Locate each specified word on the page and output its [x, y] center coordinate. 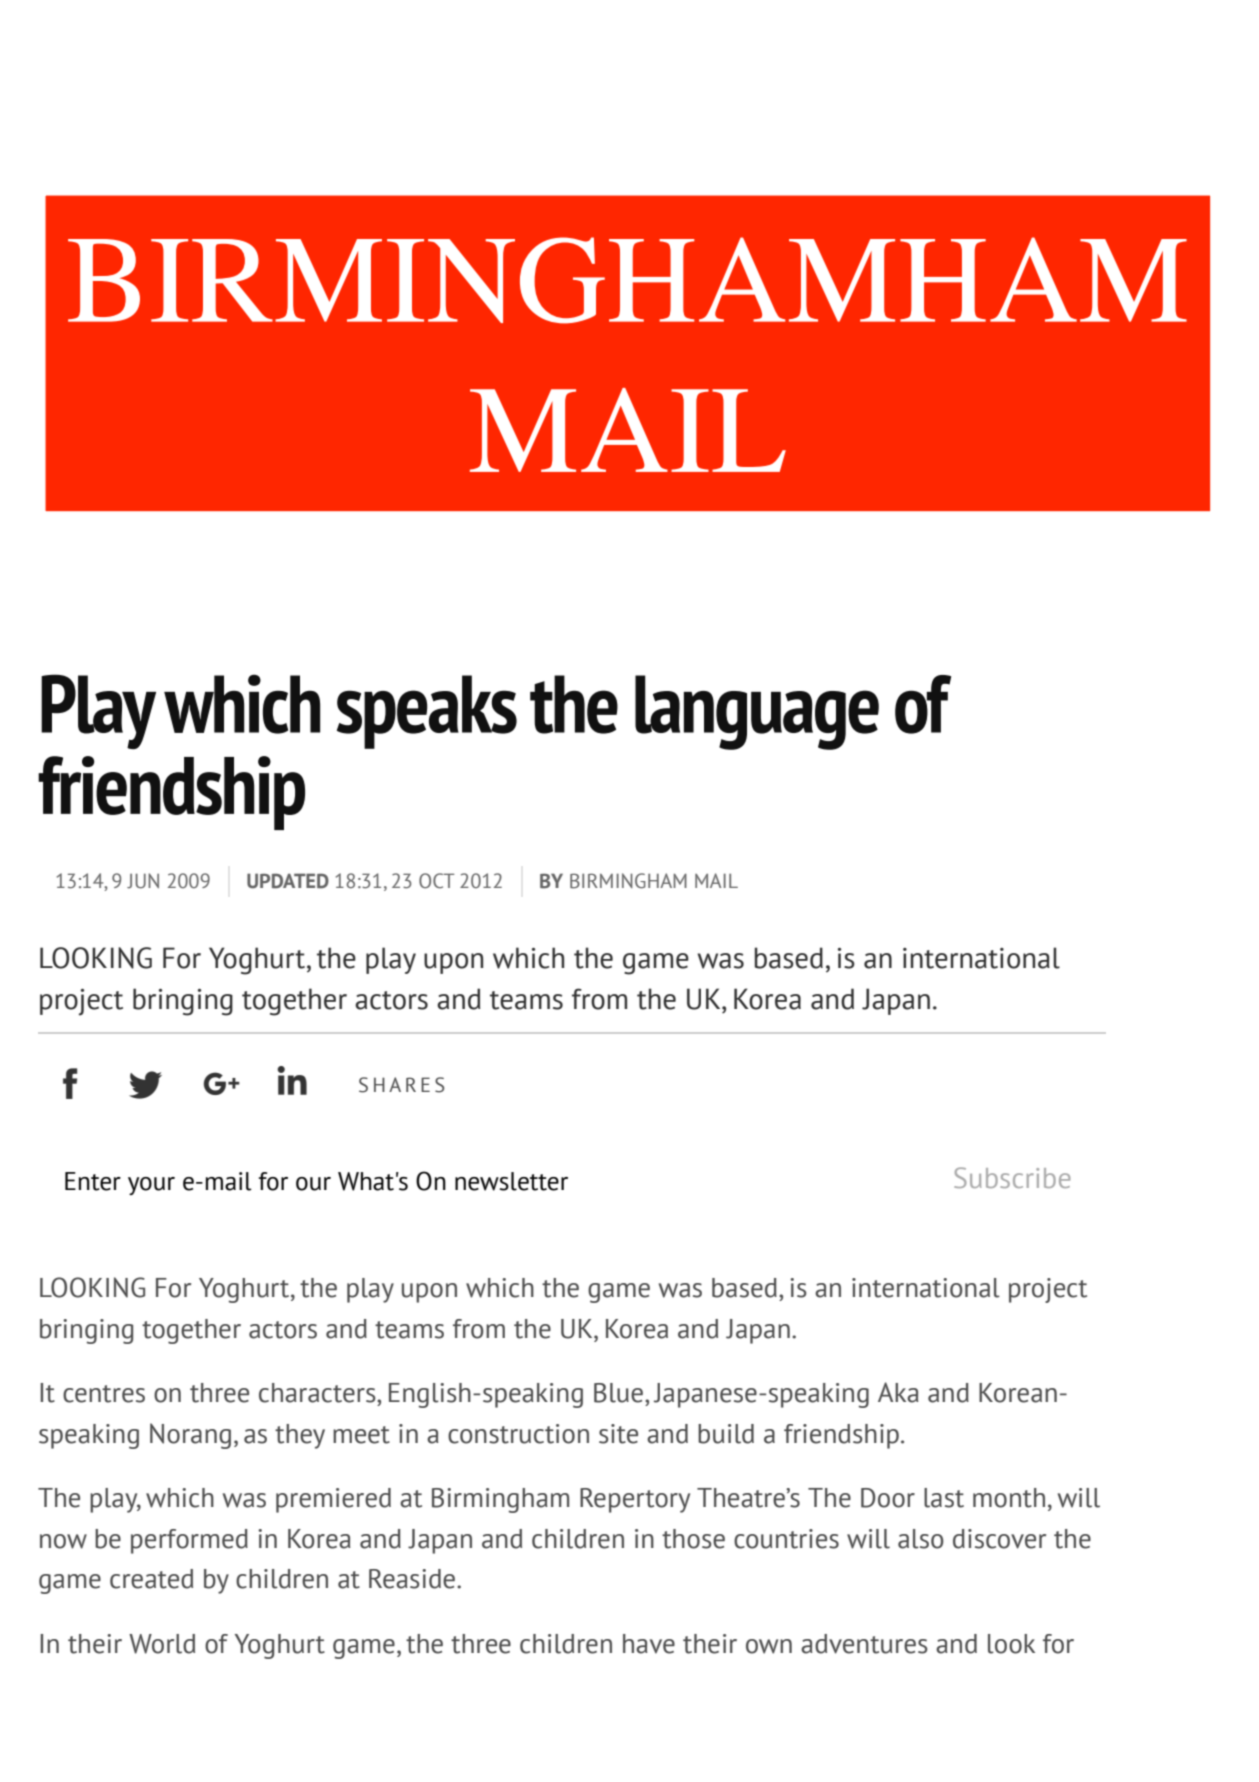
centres [104, 1394]
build [726, 1434]
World [162, 1644]
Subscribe [1012, 1177]
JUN [143, 881]
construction [518, 1434]
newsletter [511, 1181]
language [757, 712]
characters [318, 1393]
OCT [437, 881]
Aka [898, 1392]
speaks [427, 712]
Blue [618, 1393]
